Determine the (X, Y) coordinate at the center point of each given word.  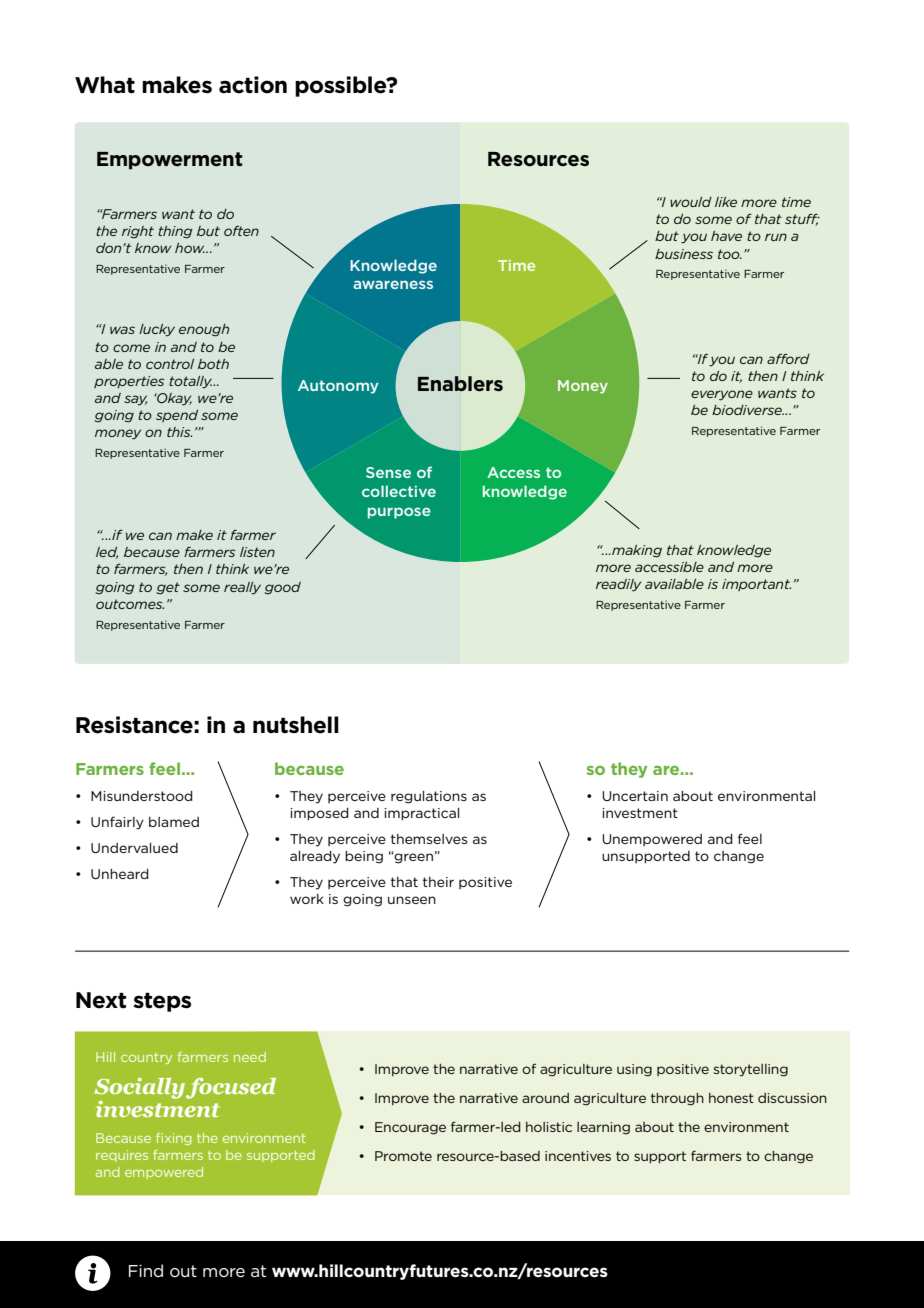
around (545, 1098)
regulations (429, 797)
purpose (399, 513)
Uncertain (635, 796)
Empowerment (170, 161)
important (756, 585)
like (726, 202)
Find (146, 1270)
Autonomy (338, 387)
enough (204, 330)
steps (162, 1002)
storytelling (751, 1070)
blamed (174, 822)
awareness (393, 284)
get (168, 588)
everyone (722, 395)
